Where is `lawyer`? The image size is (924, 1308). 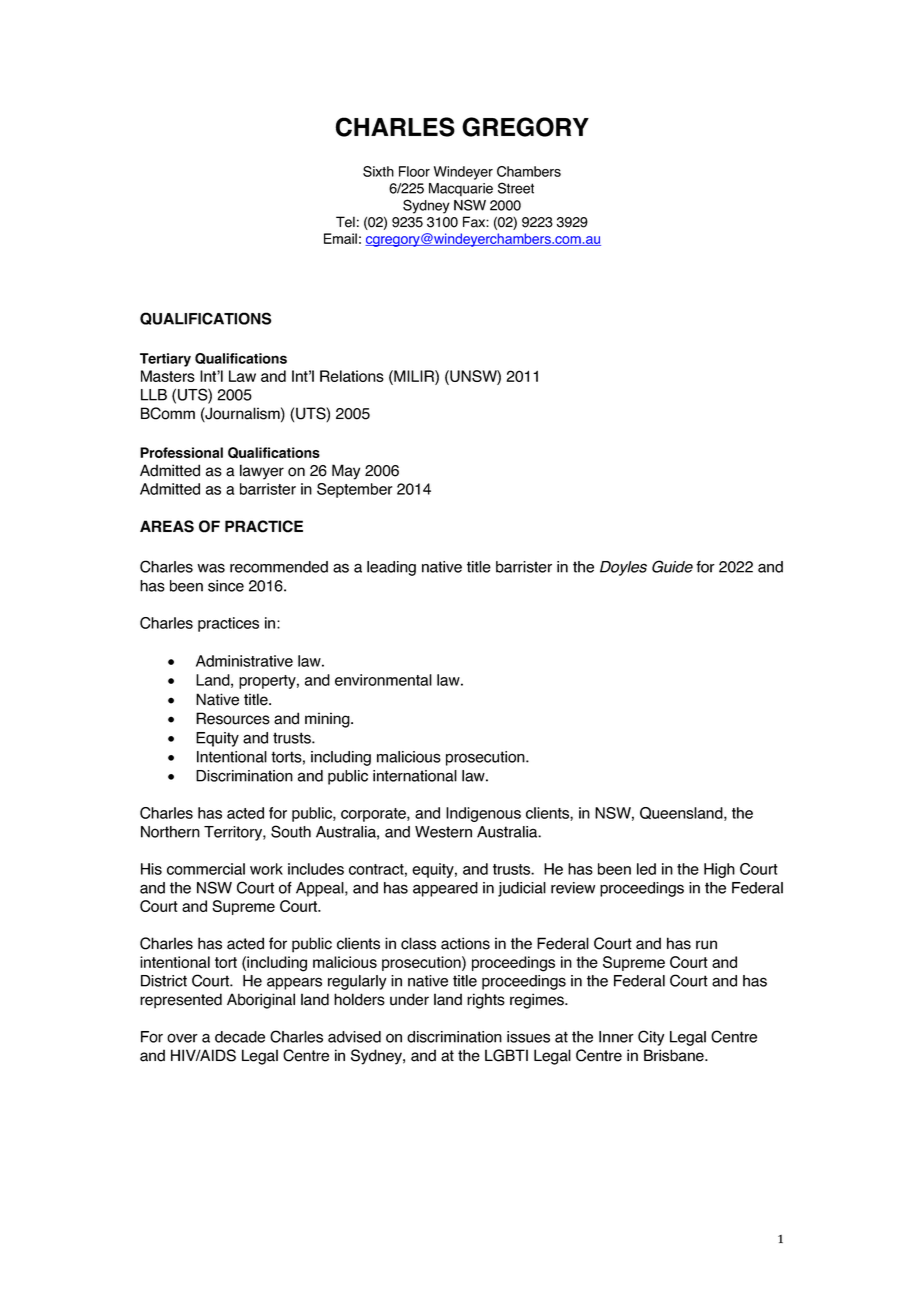 lawyer is located at coordinates (262, 472).
